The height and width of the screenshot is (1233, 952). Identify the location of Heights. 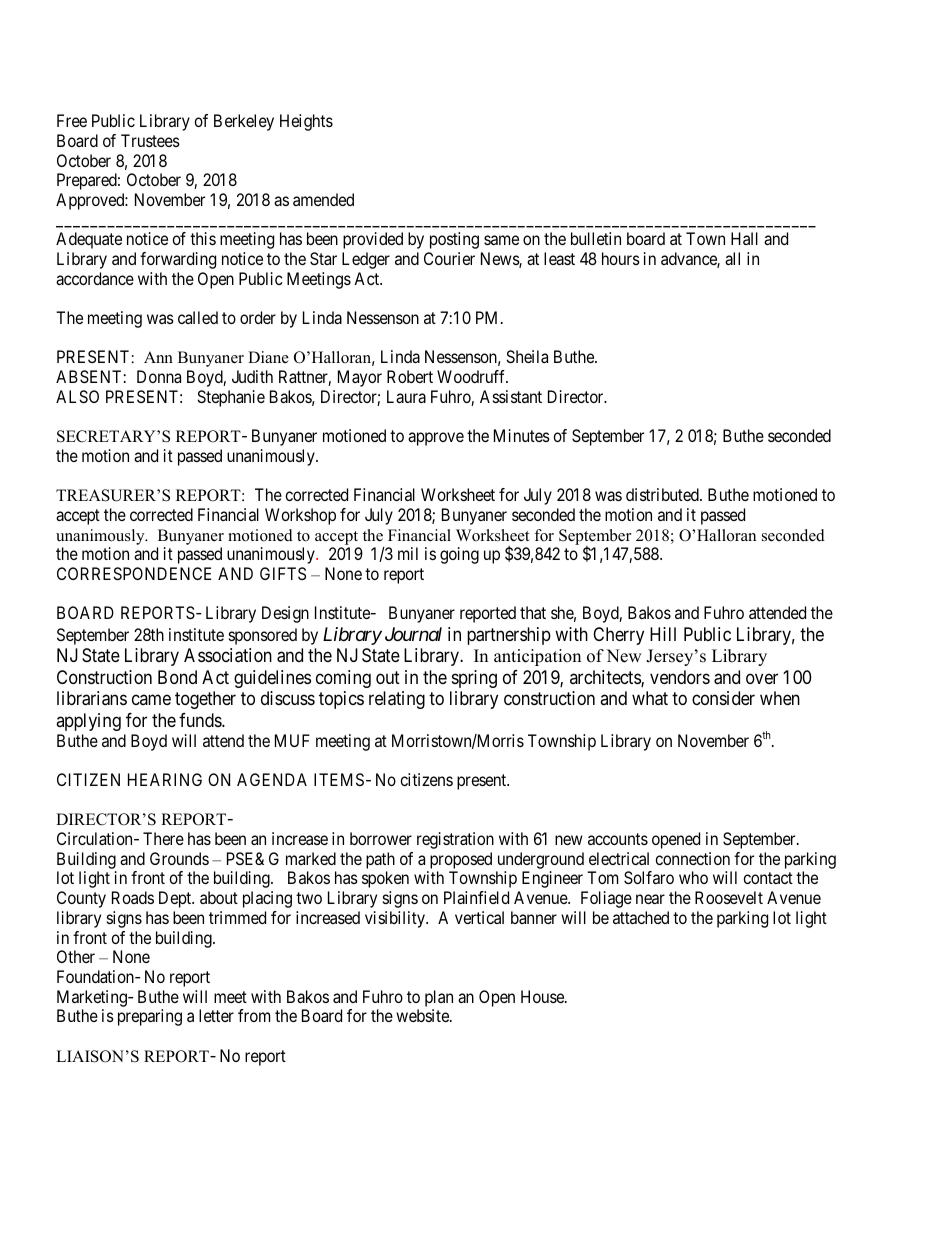
(306, 122).
